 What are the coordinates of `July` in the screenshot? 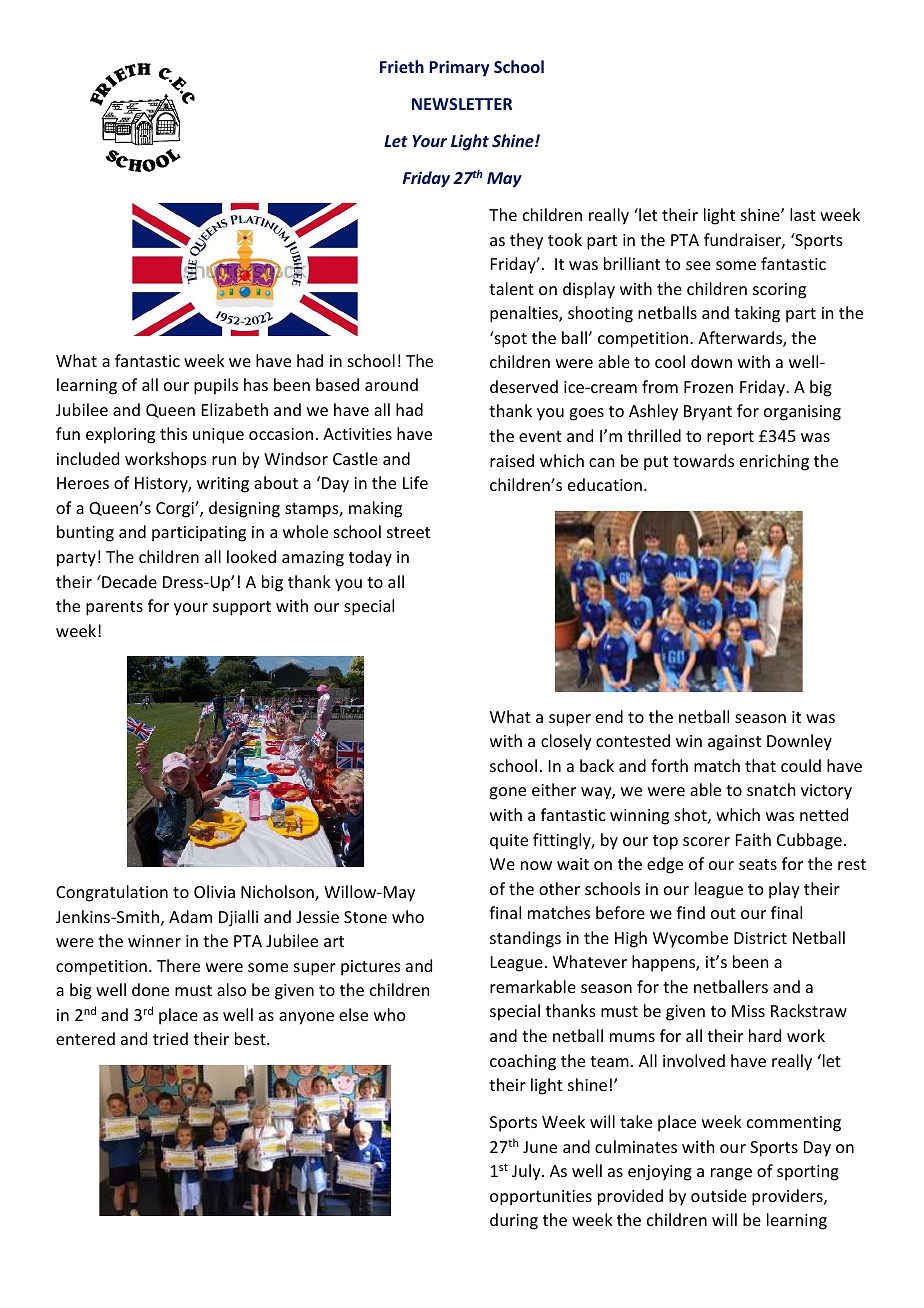 It's located at (527, 1172).
